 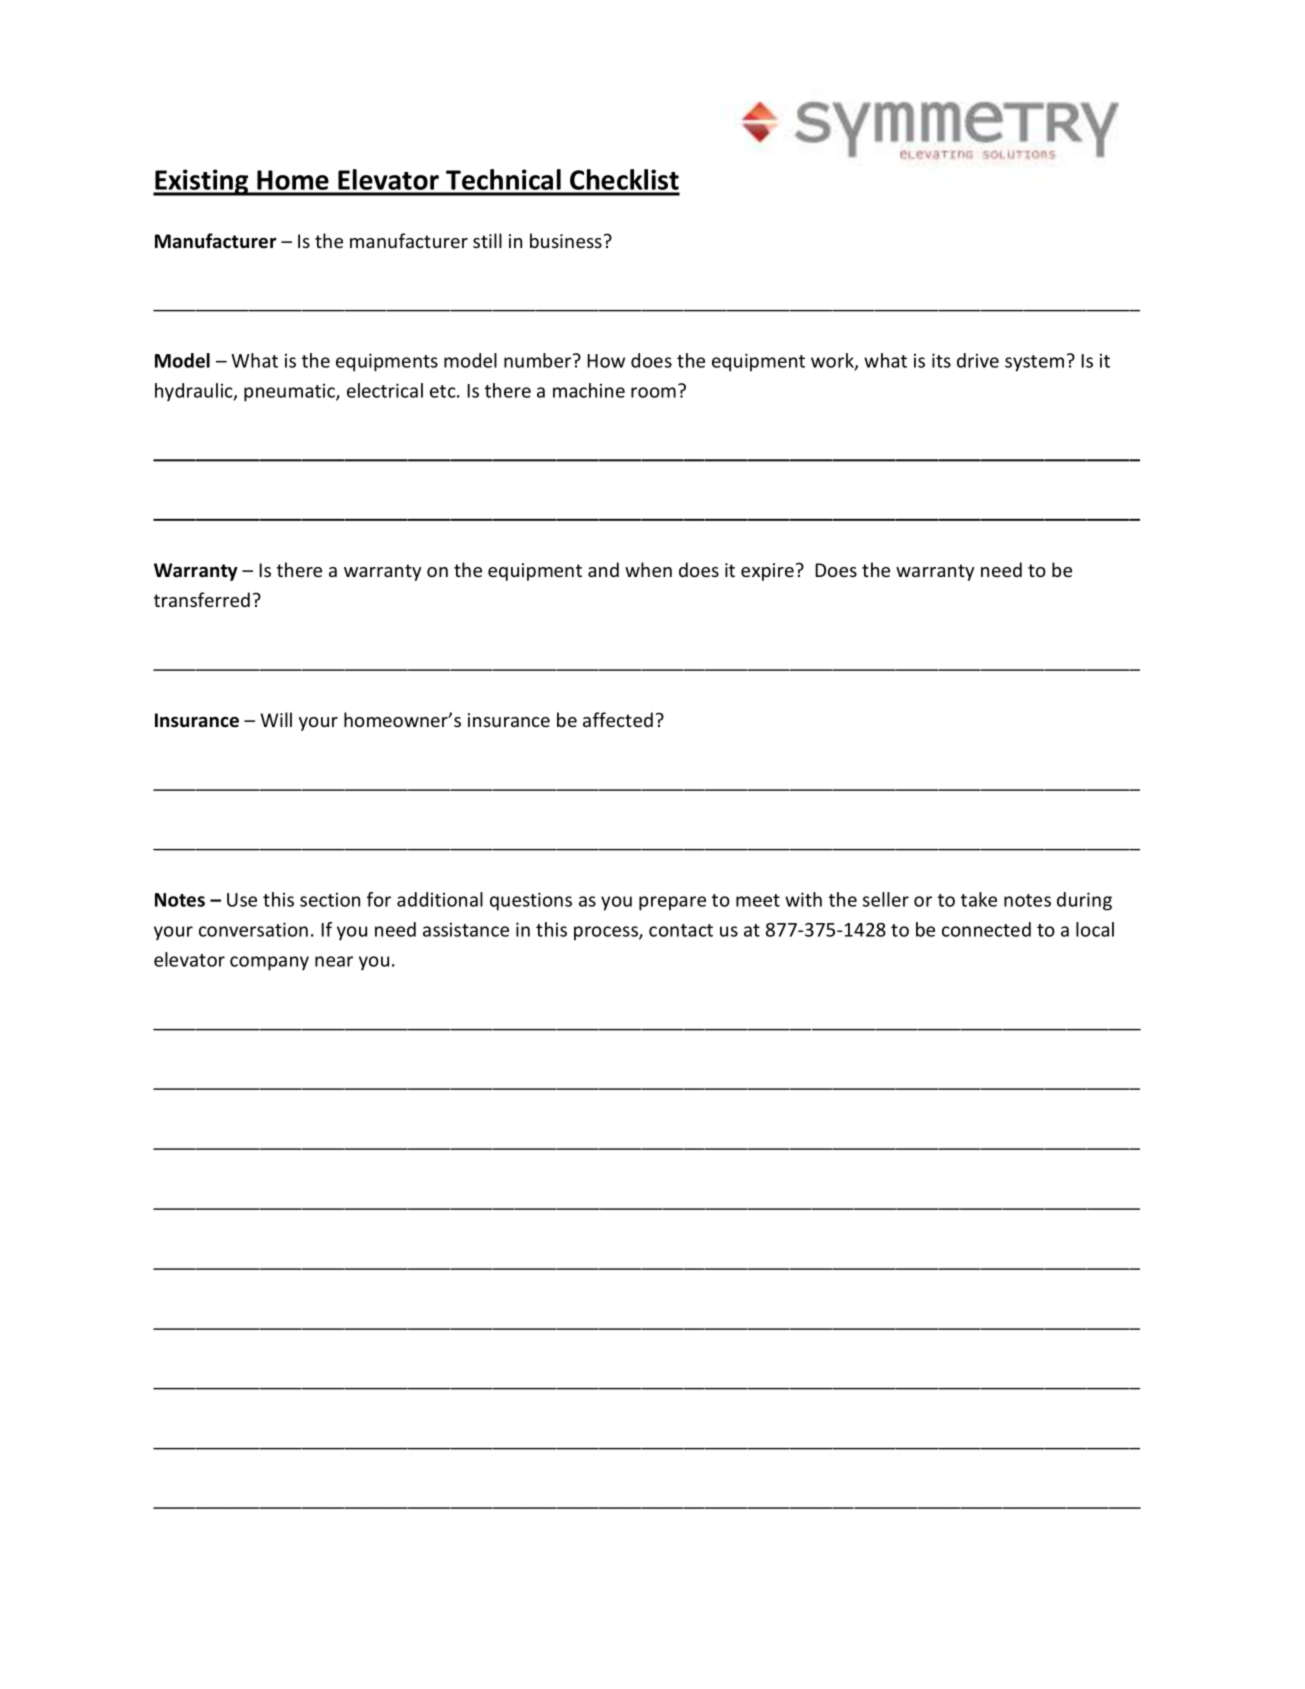 I want to click on expire, so click(x=767, y=572).
